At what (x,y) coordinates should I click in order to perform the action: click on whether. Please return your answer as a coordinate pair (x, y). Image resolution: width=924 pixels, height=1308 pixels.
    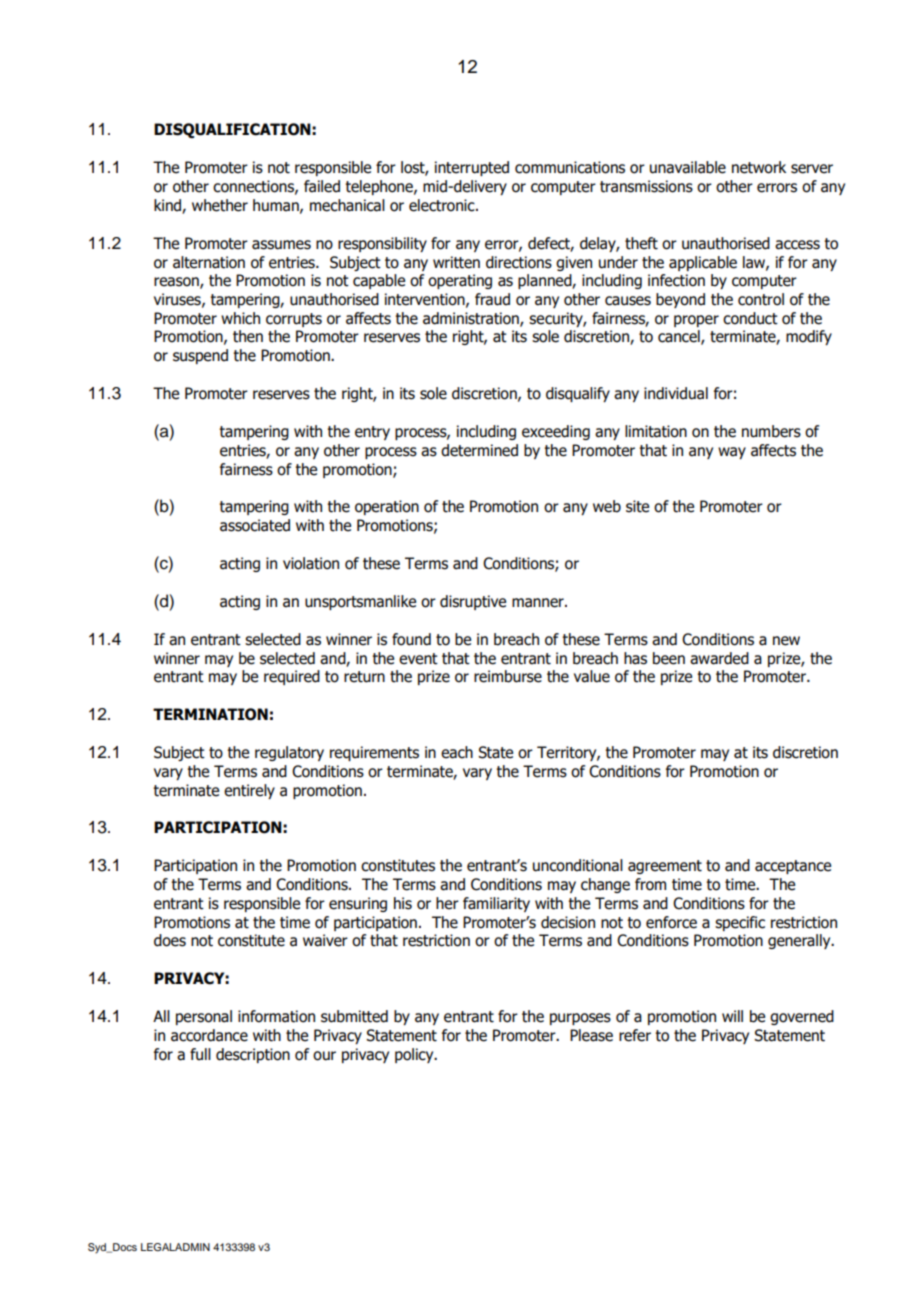
    Looking at the image, I should click on (220, 205).
